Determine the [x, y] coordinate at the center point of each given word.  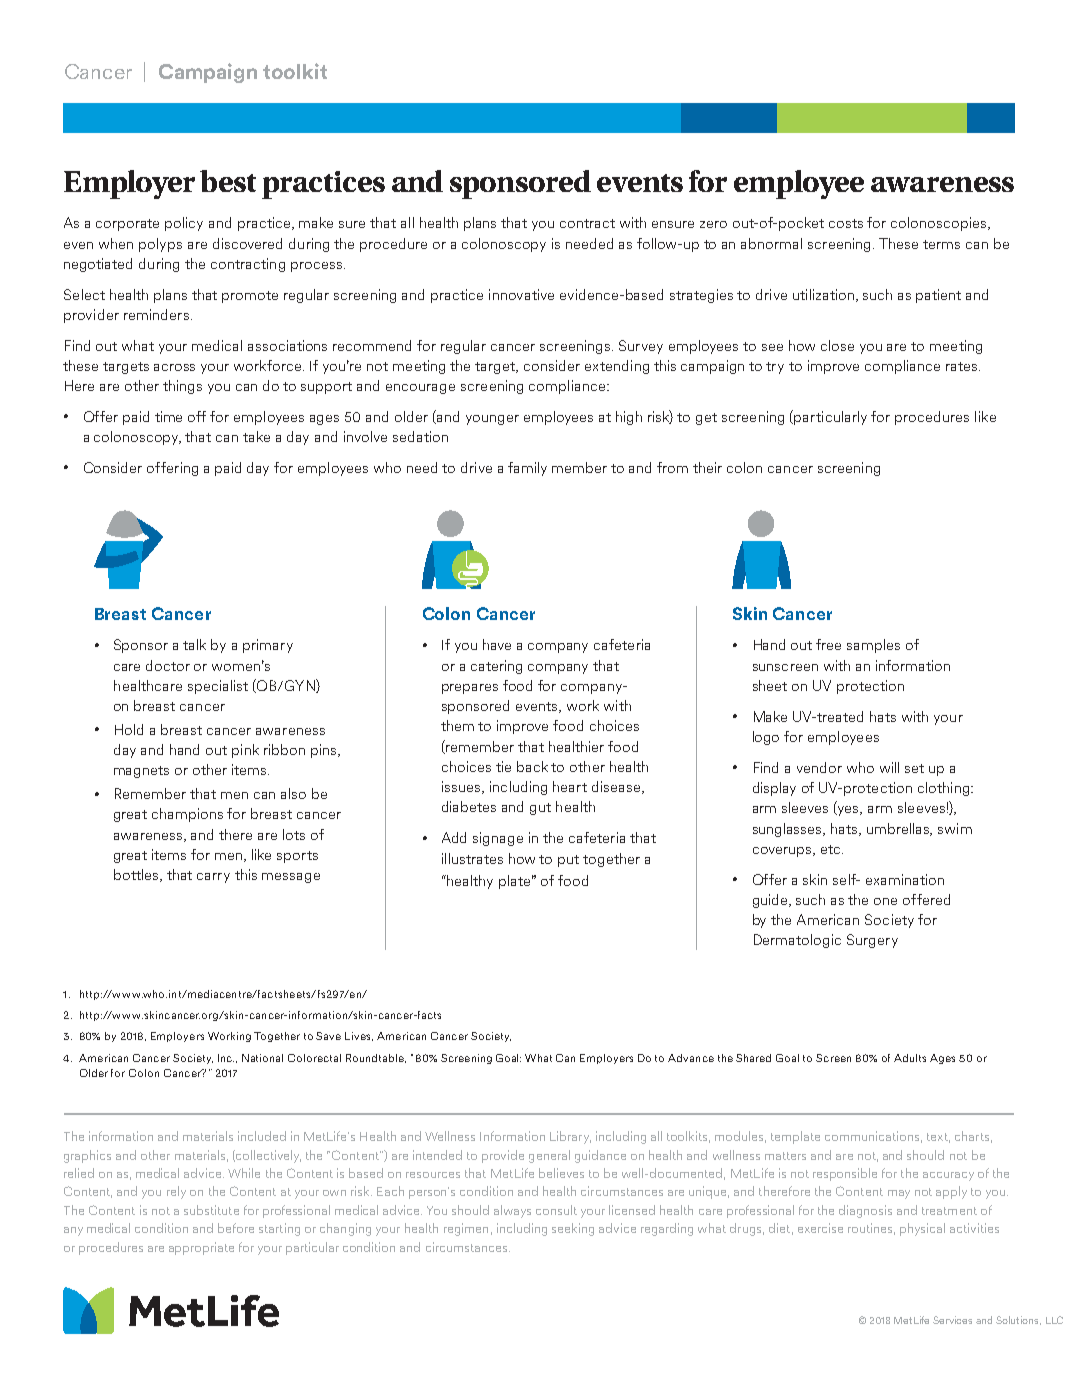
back [532, 766]
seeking [573, 1229]
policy [184, 224]
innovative [521, 294]
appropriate [201, 1248]
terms [941, 244]
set [914, 768]
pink [245, 751]
